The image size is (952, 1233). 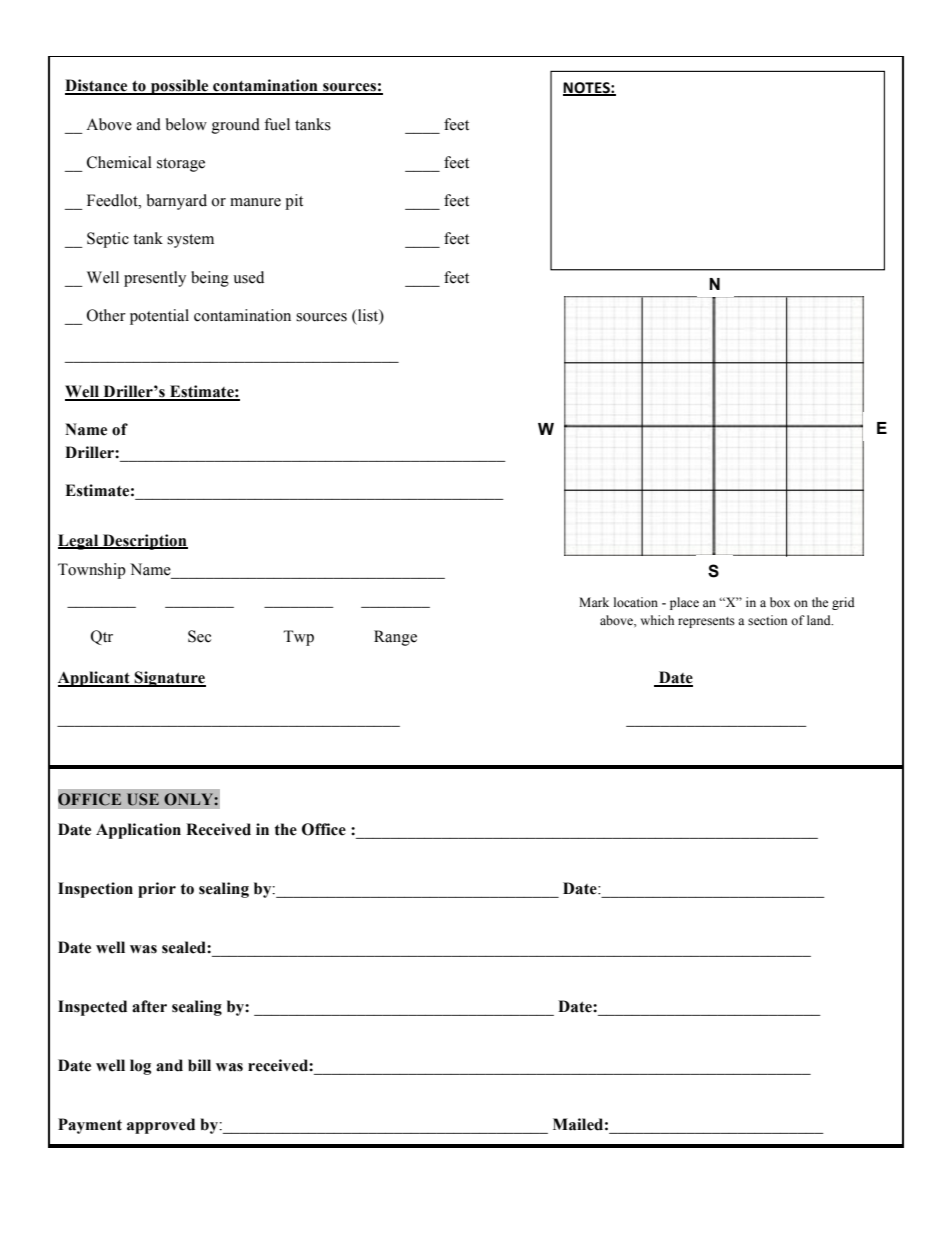 What do you see at coordinates (186, 124) in the page?
I see `below` at bounding box center [186, 124].
